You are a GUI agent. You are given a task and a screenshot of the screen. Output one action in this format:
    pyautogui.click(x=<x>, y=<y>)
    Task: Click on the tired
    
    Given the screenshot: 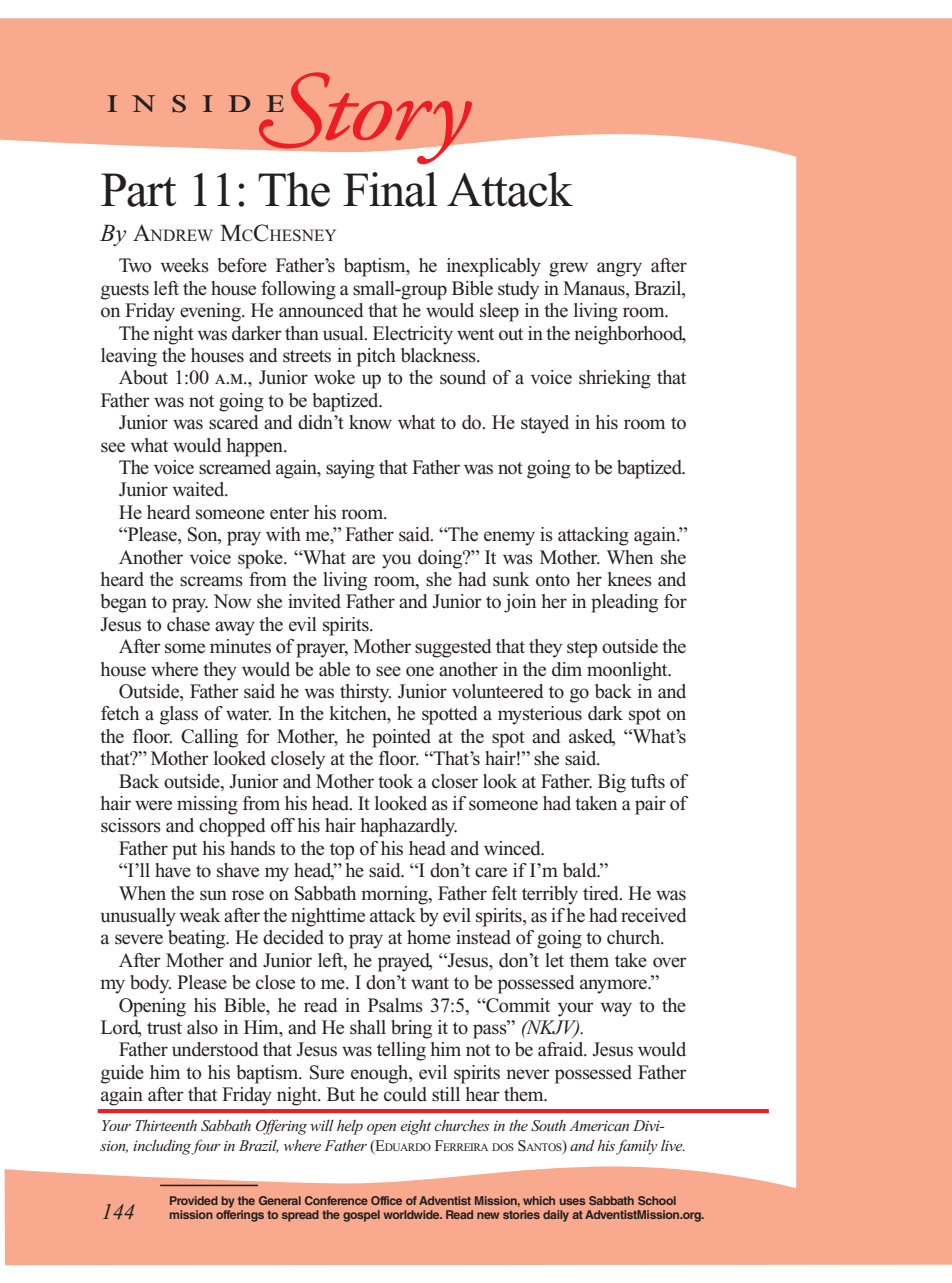 What is the action you would take?
    pyautogui.click(x=602, y=893)
